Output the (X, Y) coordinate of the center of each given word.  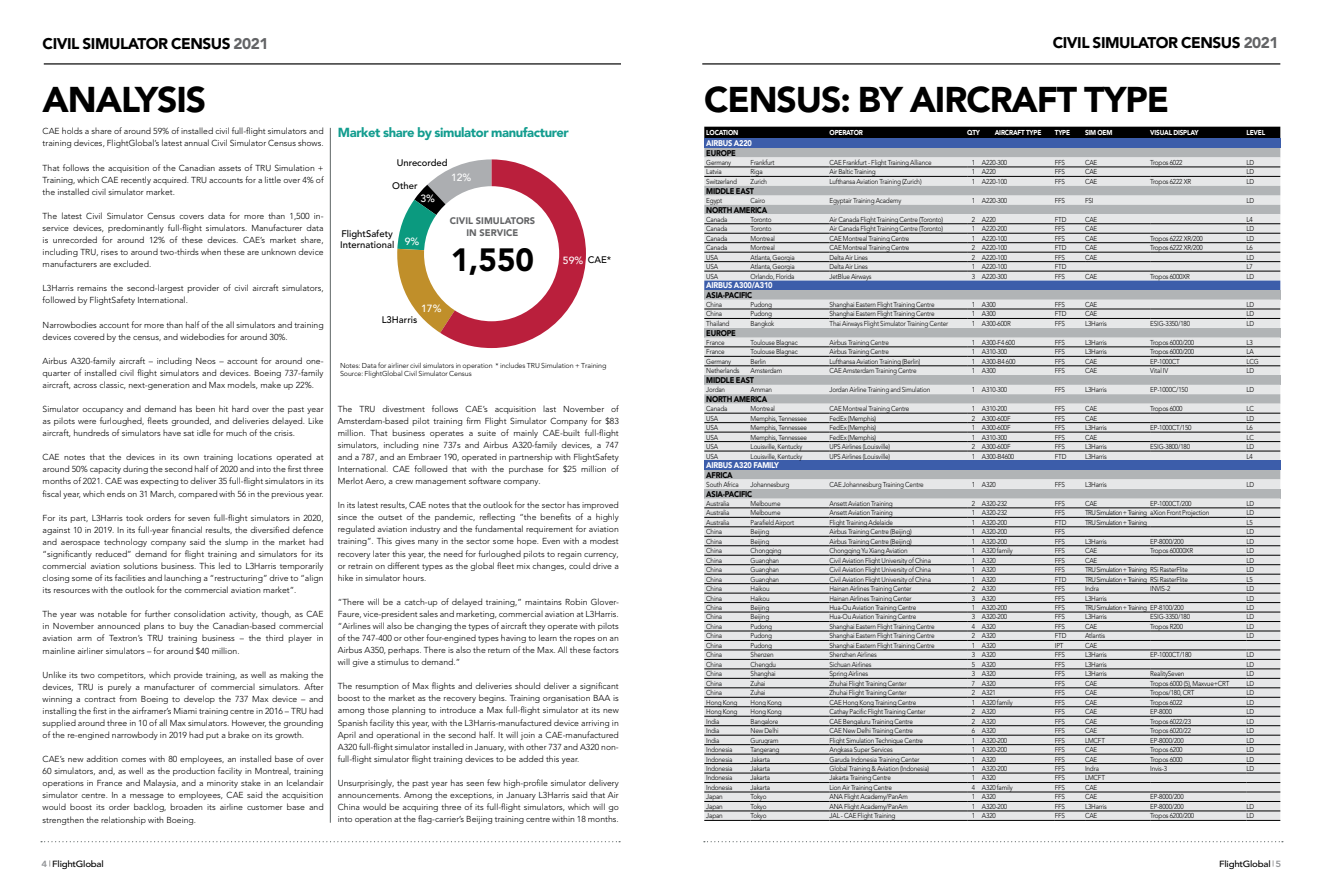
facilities (130, 577)
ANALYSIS (123, 99)
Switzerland (721, 180)
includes (512, 365)
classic (112, 385)
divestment (403, 408)
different (403, 565)
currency (601, 556)
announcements (369, 795)
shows (310, 142)
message (147, 797)
